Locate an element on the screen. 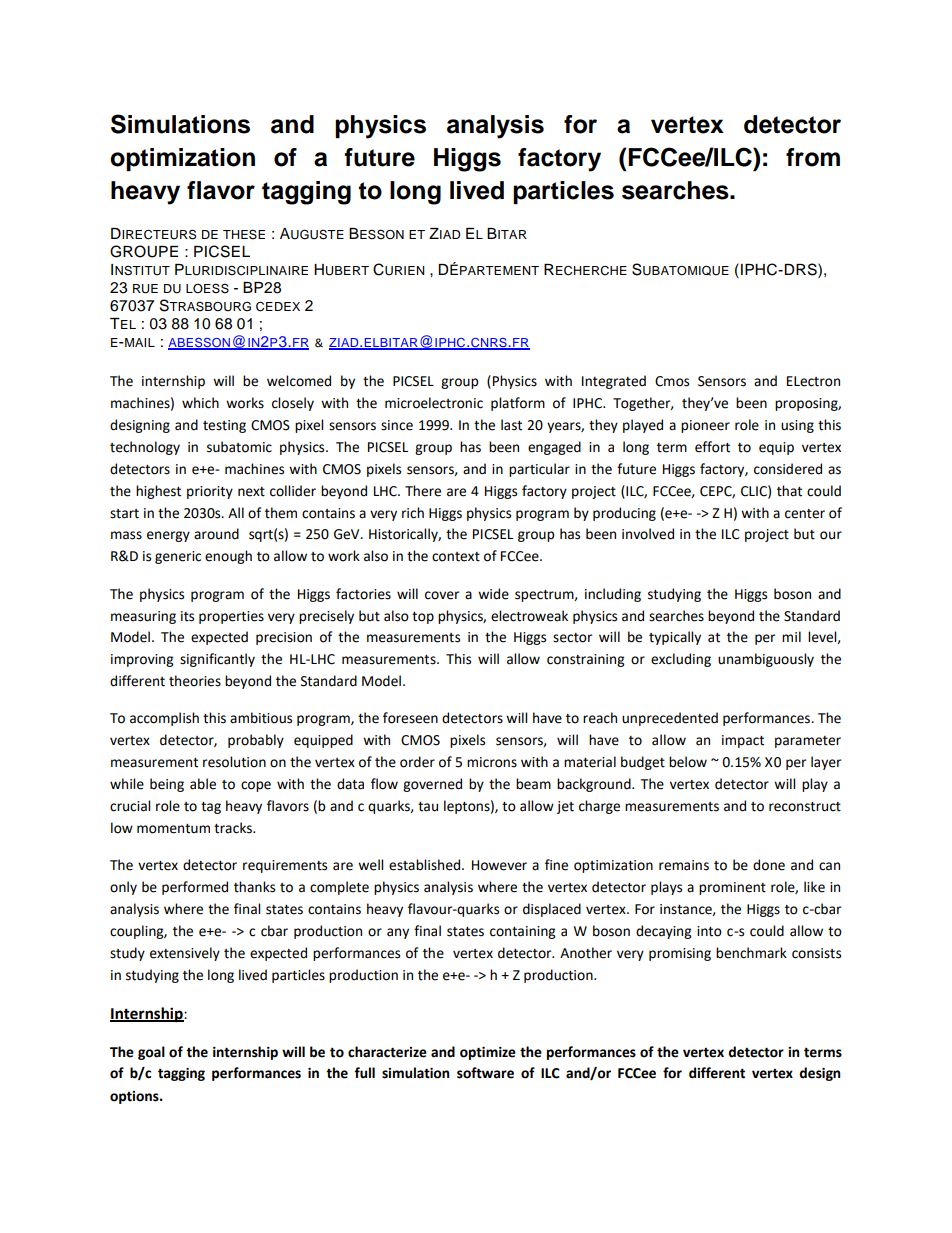 The height and width of the screenshot is (1233, 952). goal is located at coordinates (151, 1053).
